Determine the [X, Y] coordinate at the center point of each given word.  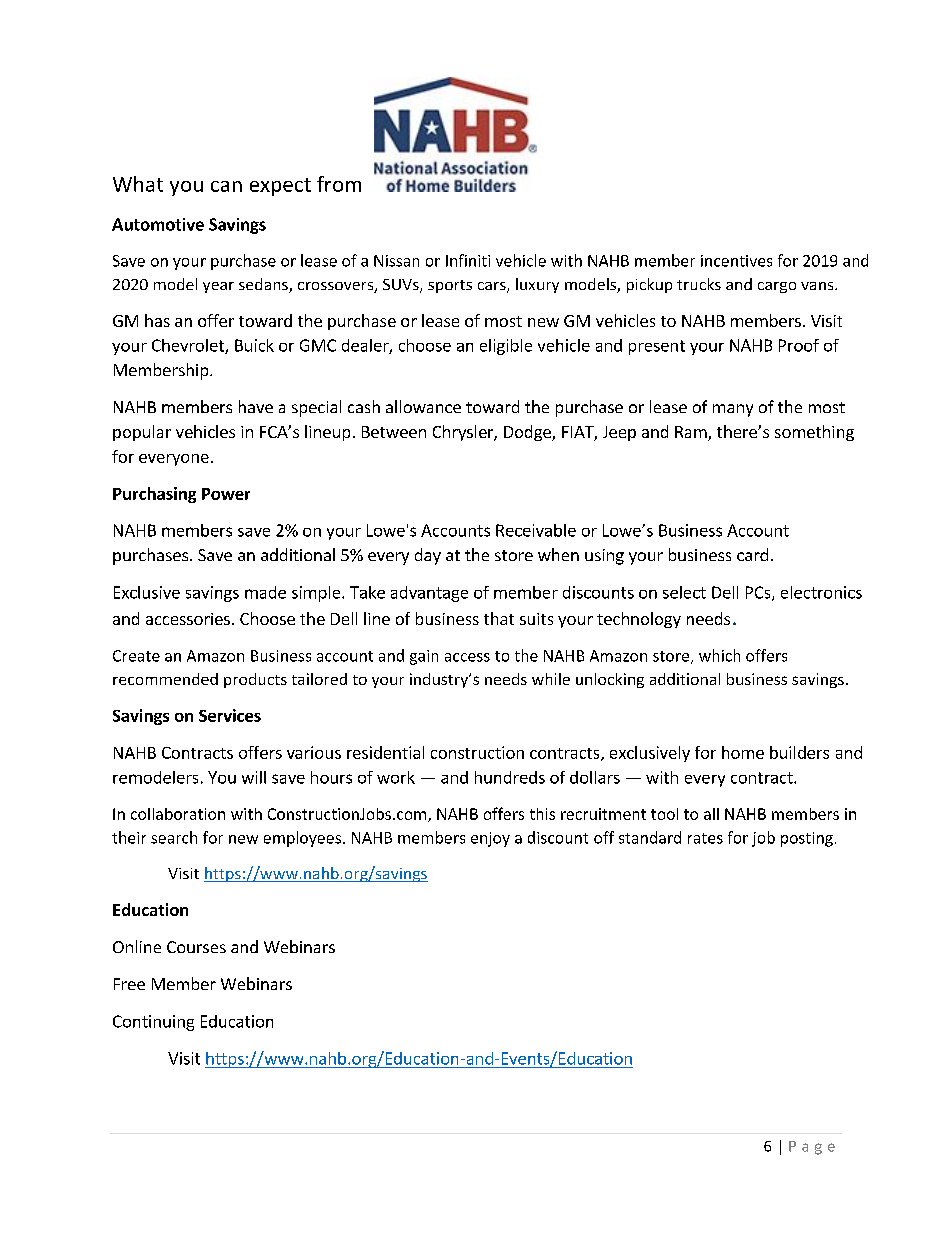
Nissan [396, 261]
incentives [736, 261]
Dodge [528, 433]
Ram [692, 433]
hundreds [510, 777]
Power [226, 494]
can [226, 186]
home [743, 752]
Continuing [153, 1023]
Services [230, 715]
